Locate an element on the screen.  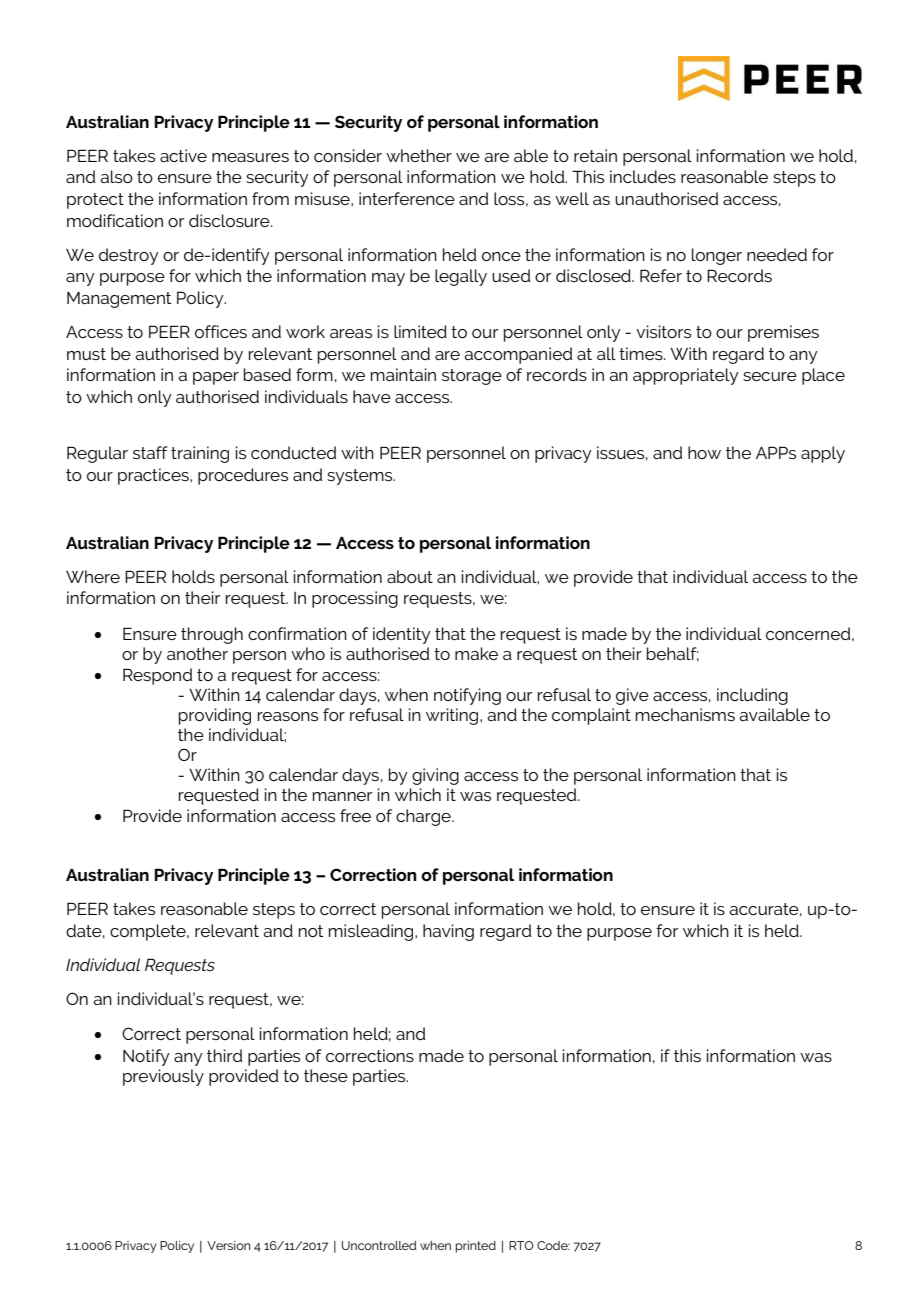
Code is located at coordinates (553, 1245).
